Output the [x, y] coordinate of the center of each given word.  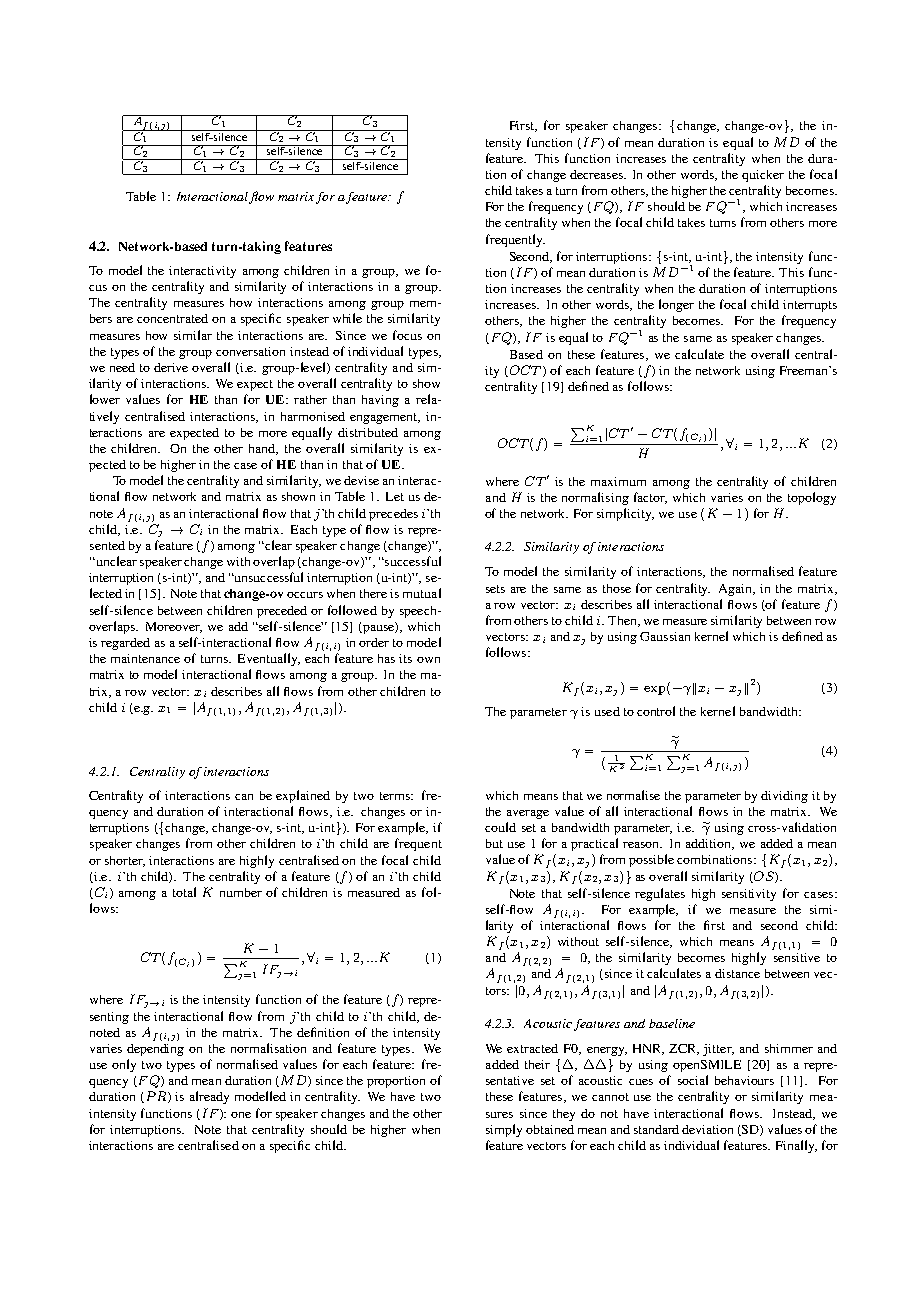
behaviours [744, 1080]
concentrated [172, 318]
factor [650, 498]
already [209, 1097]
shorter [125, 861]
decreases [597, 174]
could [500, 827]
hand [263, 449]
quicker [763, 176]
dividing [784, 797]
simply [504, 1130]
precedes [393, 515]
